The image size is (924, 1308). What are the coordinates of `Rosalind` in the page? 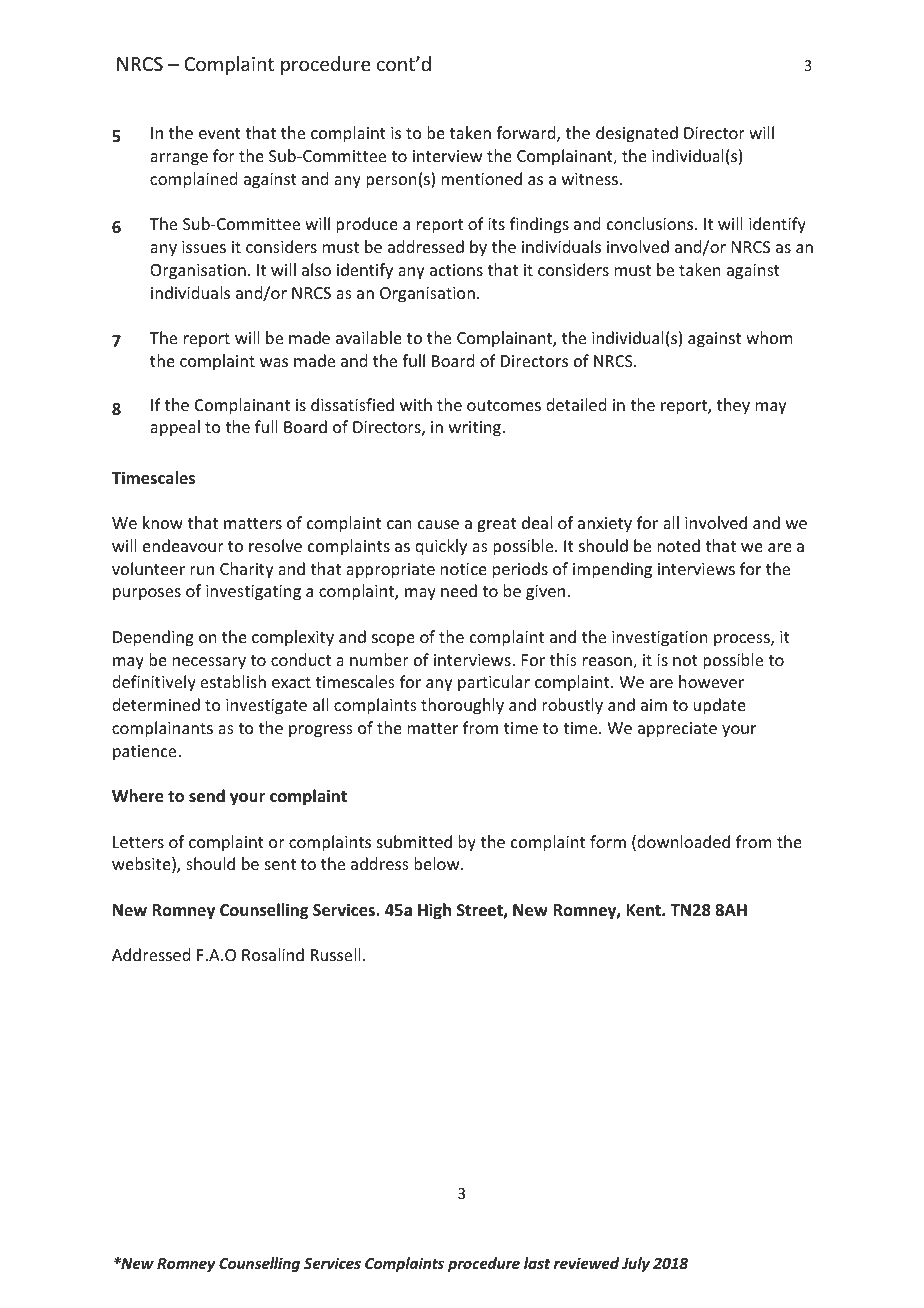 It's located at (273, 954).
